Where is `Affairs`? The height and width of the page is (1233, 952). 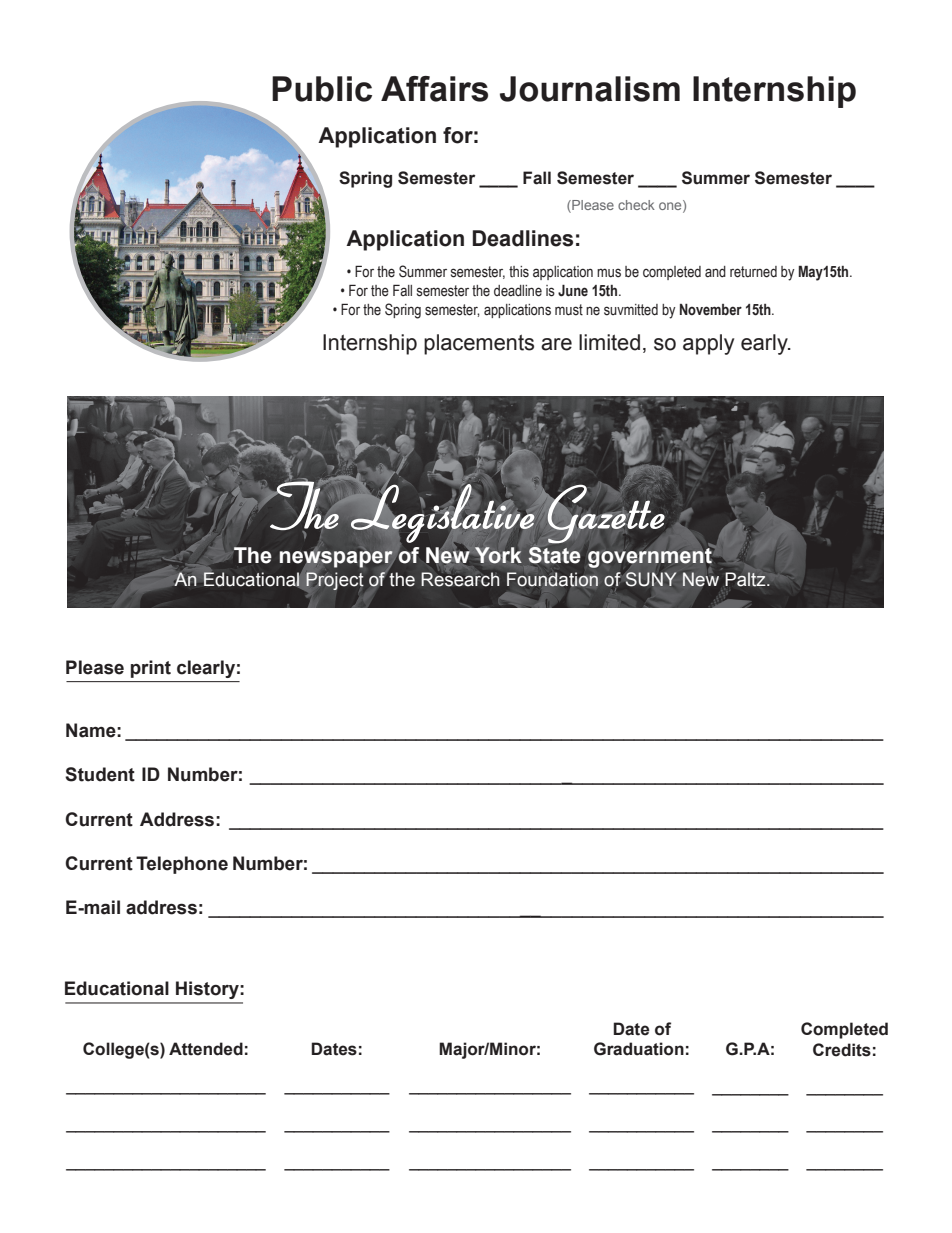 Affairs is located at coordinates (434, 89).
